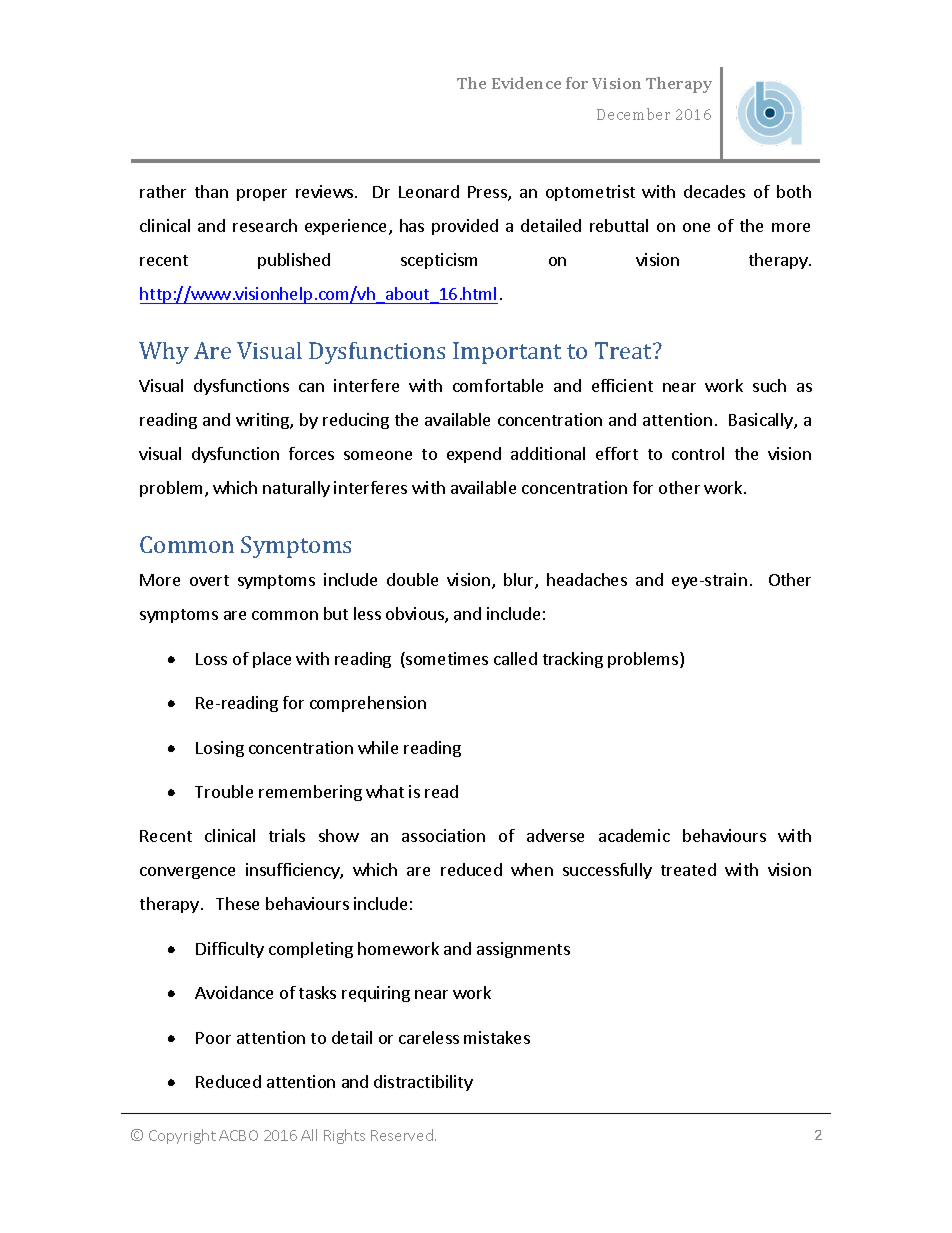 Image resolution: width=952 pixels, height=1233 pixels. What do you see at coordinates (474, 455) in the screenshot?
I see `expend` at bounding box center [474, 455].
